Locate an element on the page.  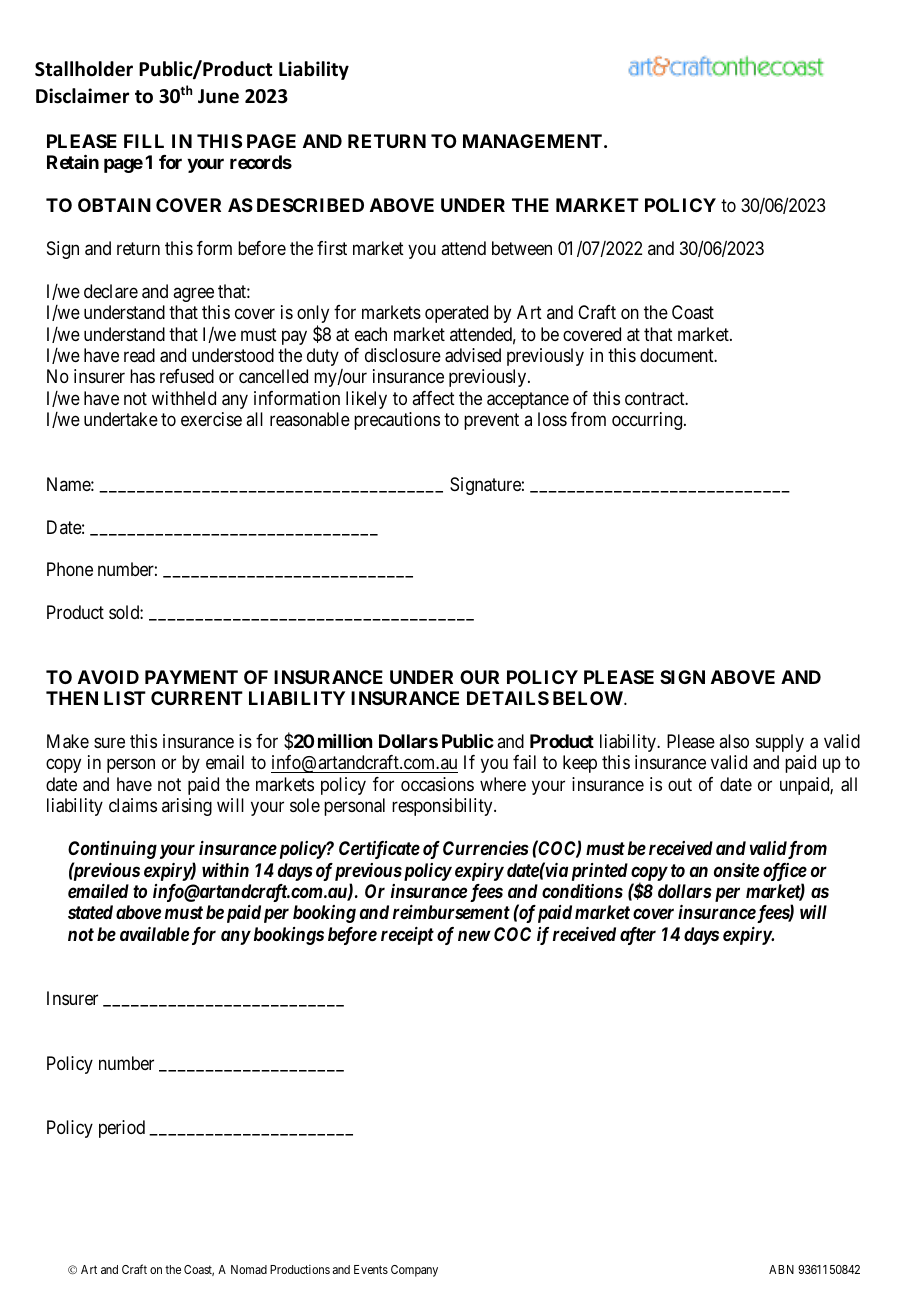
precautions is located at coordinates (397, 421).
